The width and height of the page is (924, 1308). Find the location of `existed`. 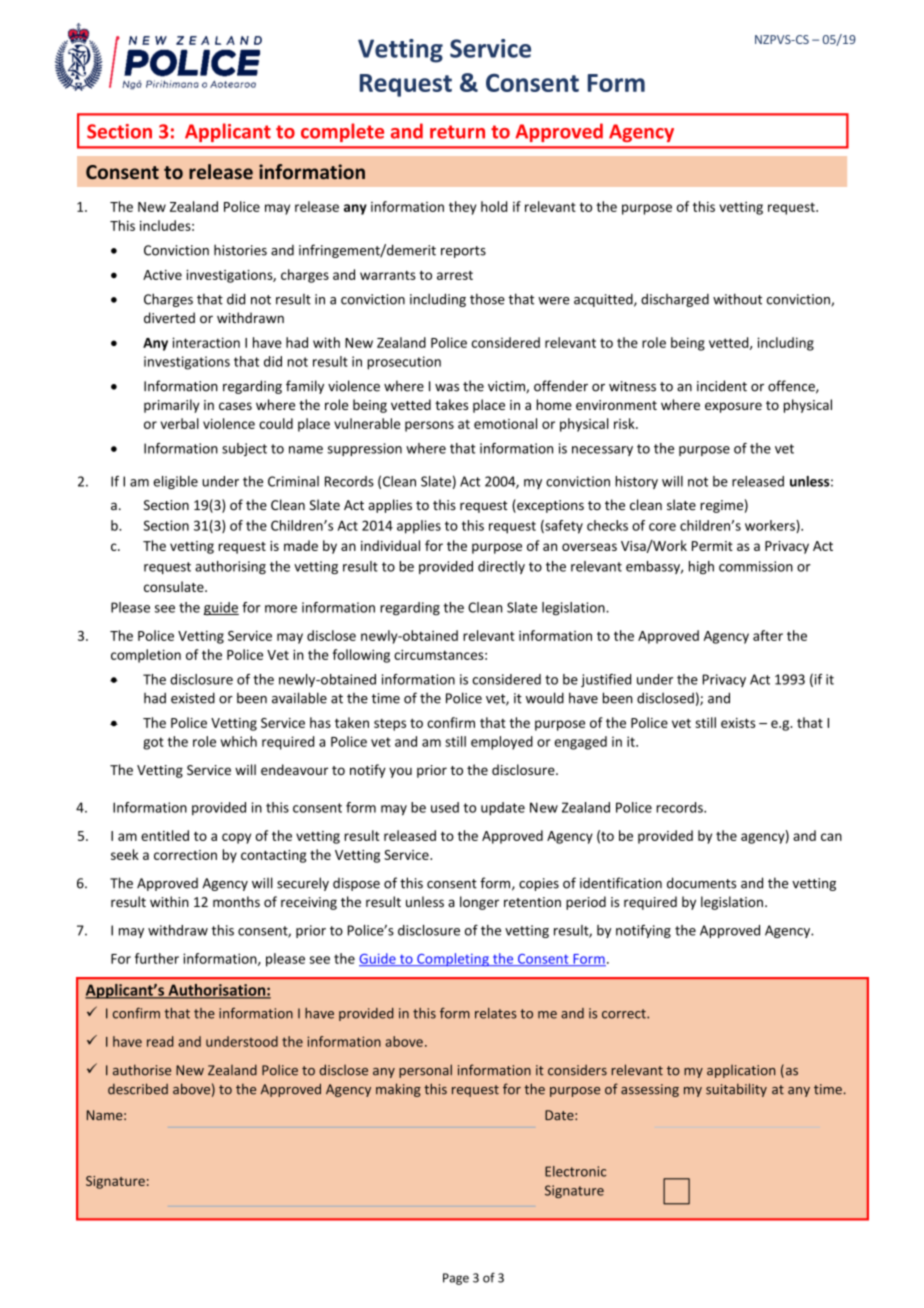

existed is located at coordinates (193, 698).
